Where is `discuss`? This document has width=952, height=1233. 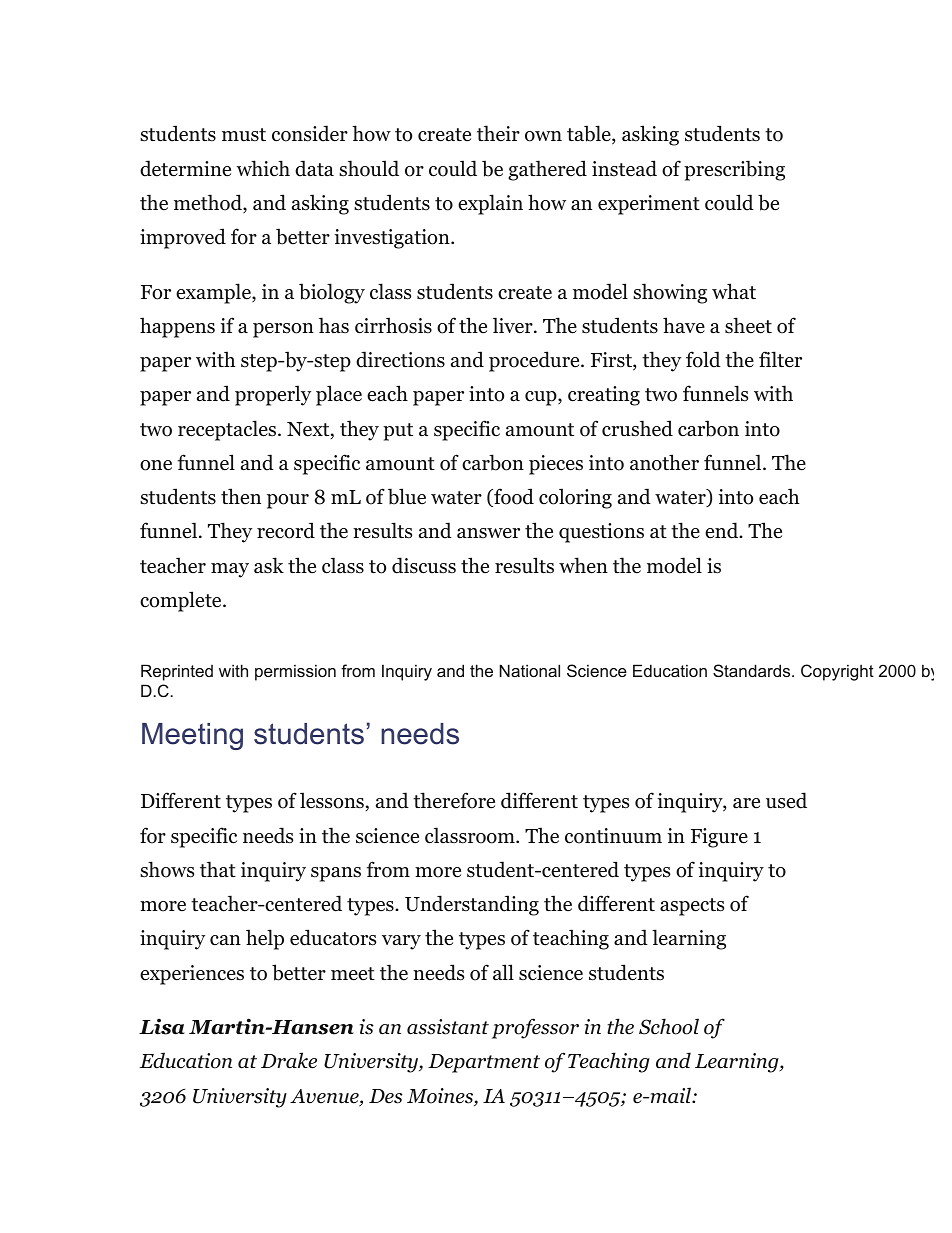
discuss is located at coordinates (424, 565).
